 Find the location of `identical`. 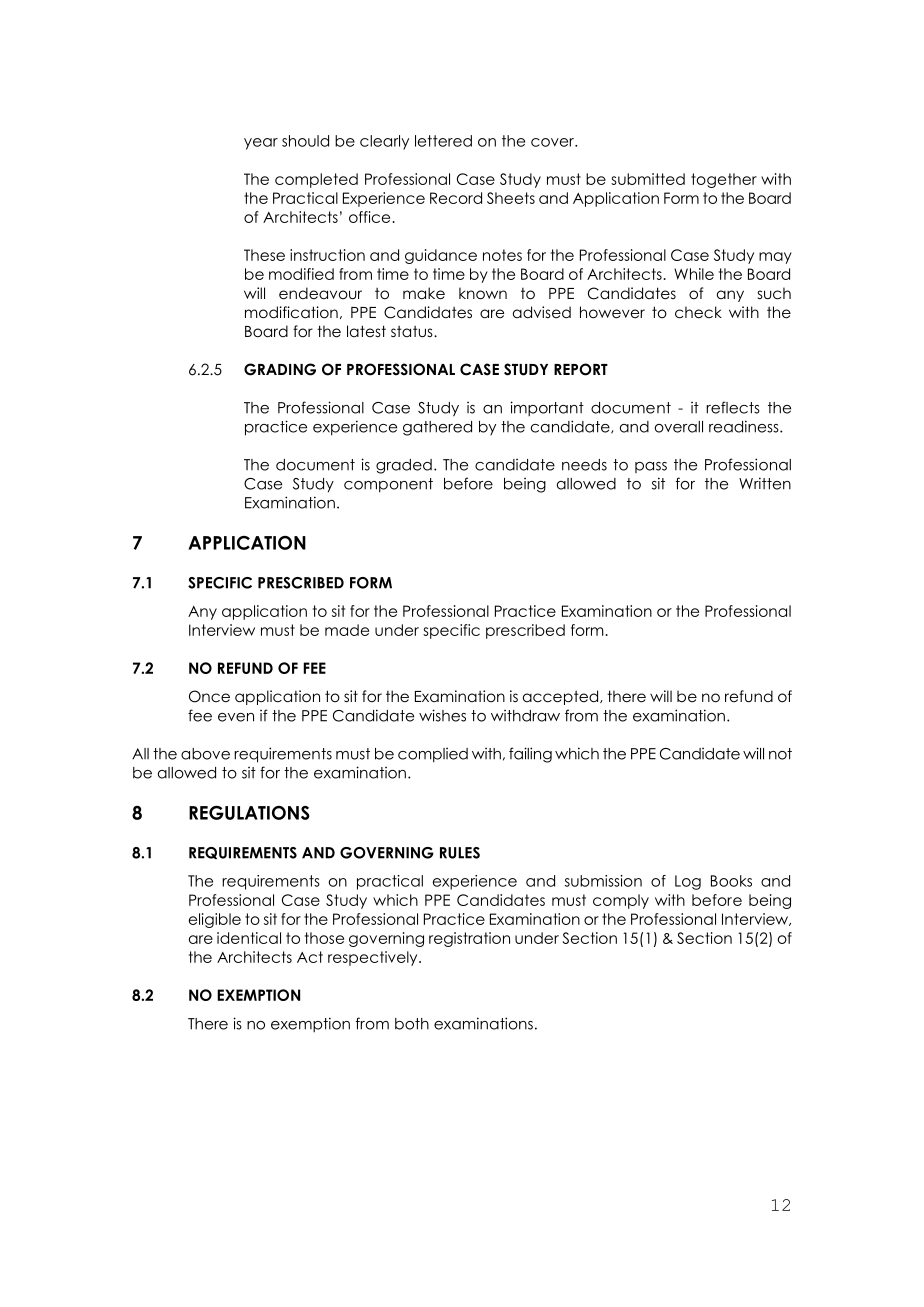

identical is located at coordinates (249, 938).
